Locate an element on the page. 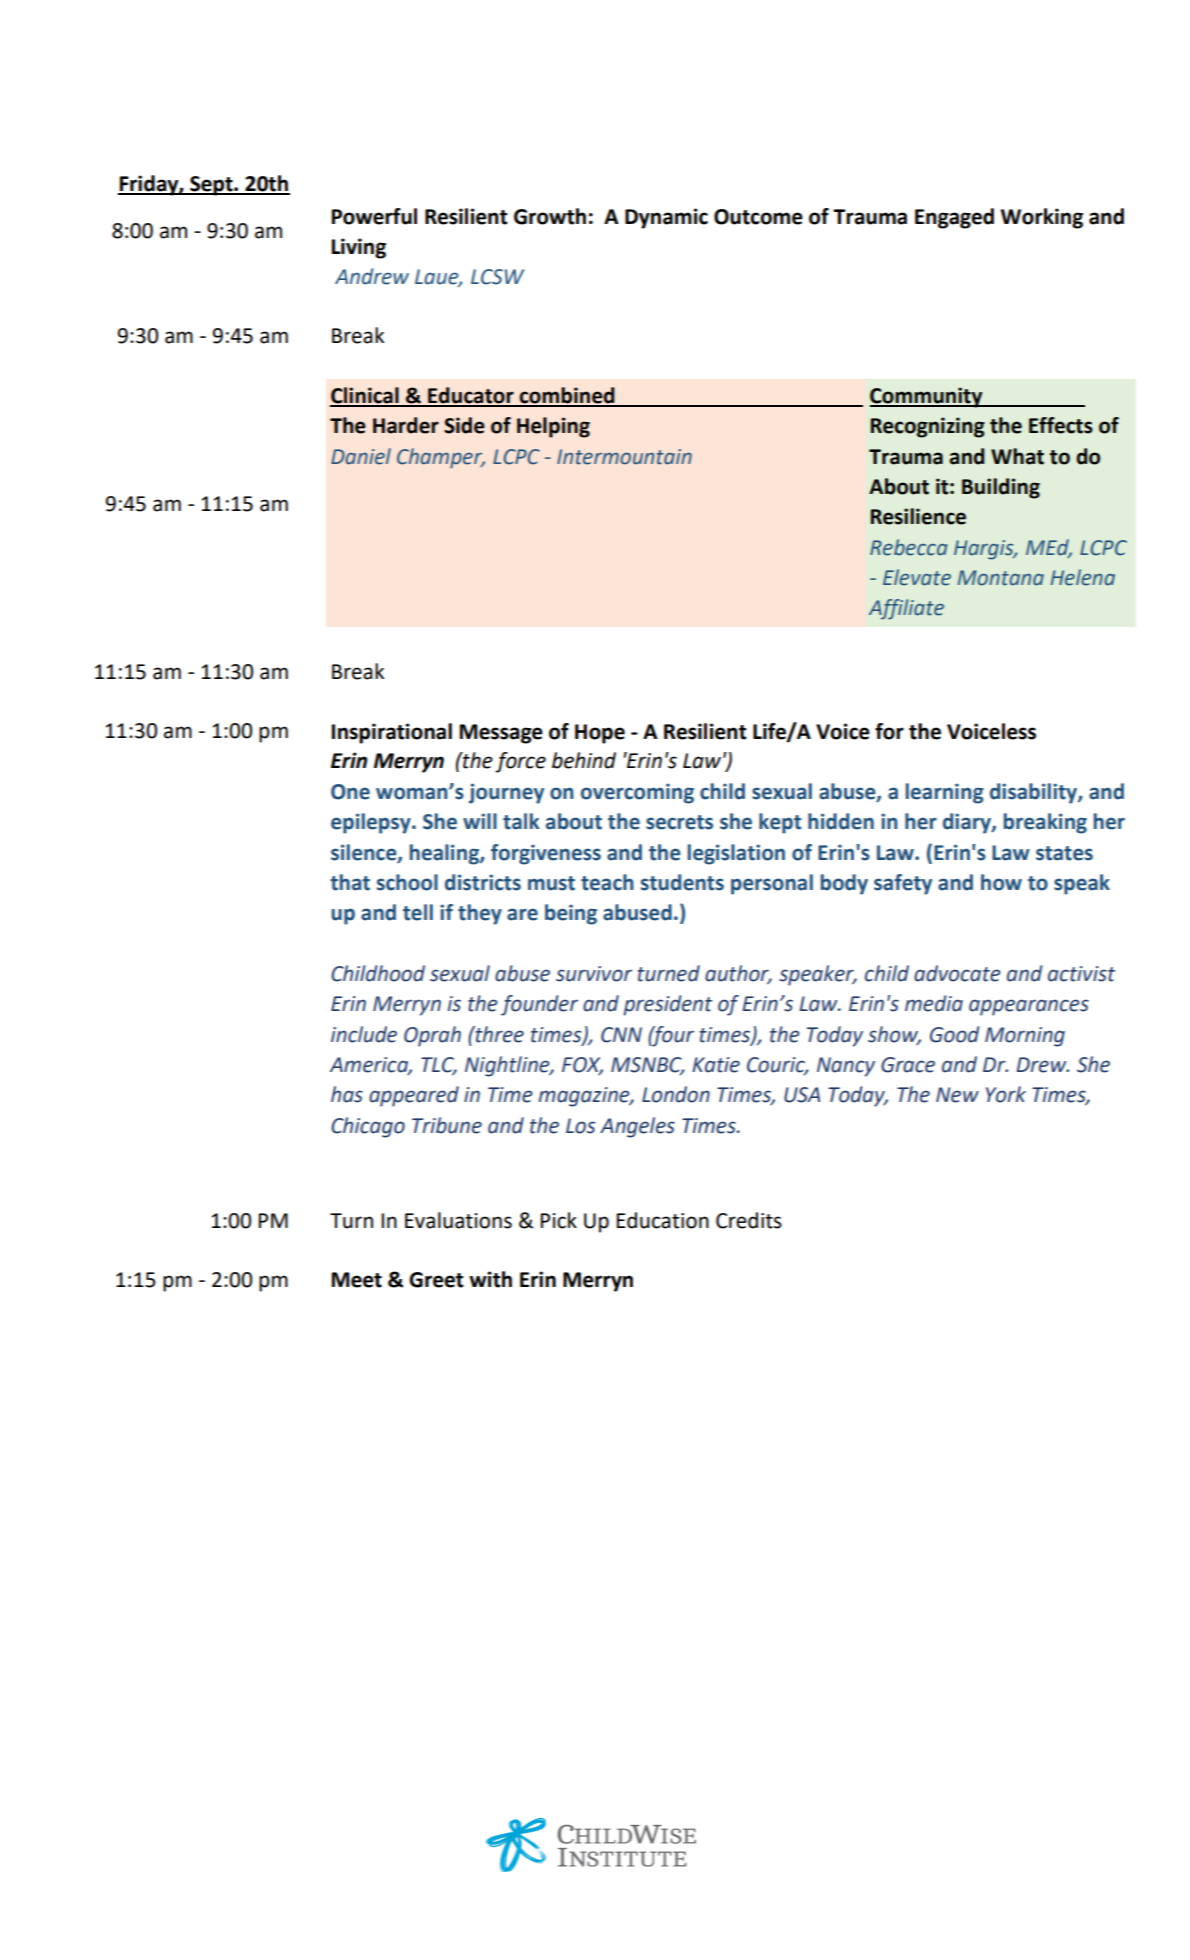  Engaged is located at coordinates (954, 218).
